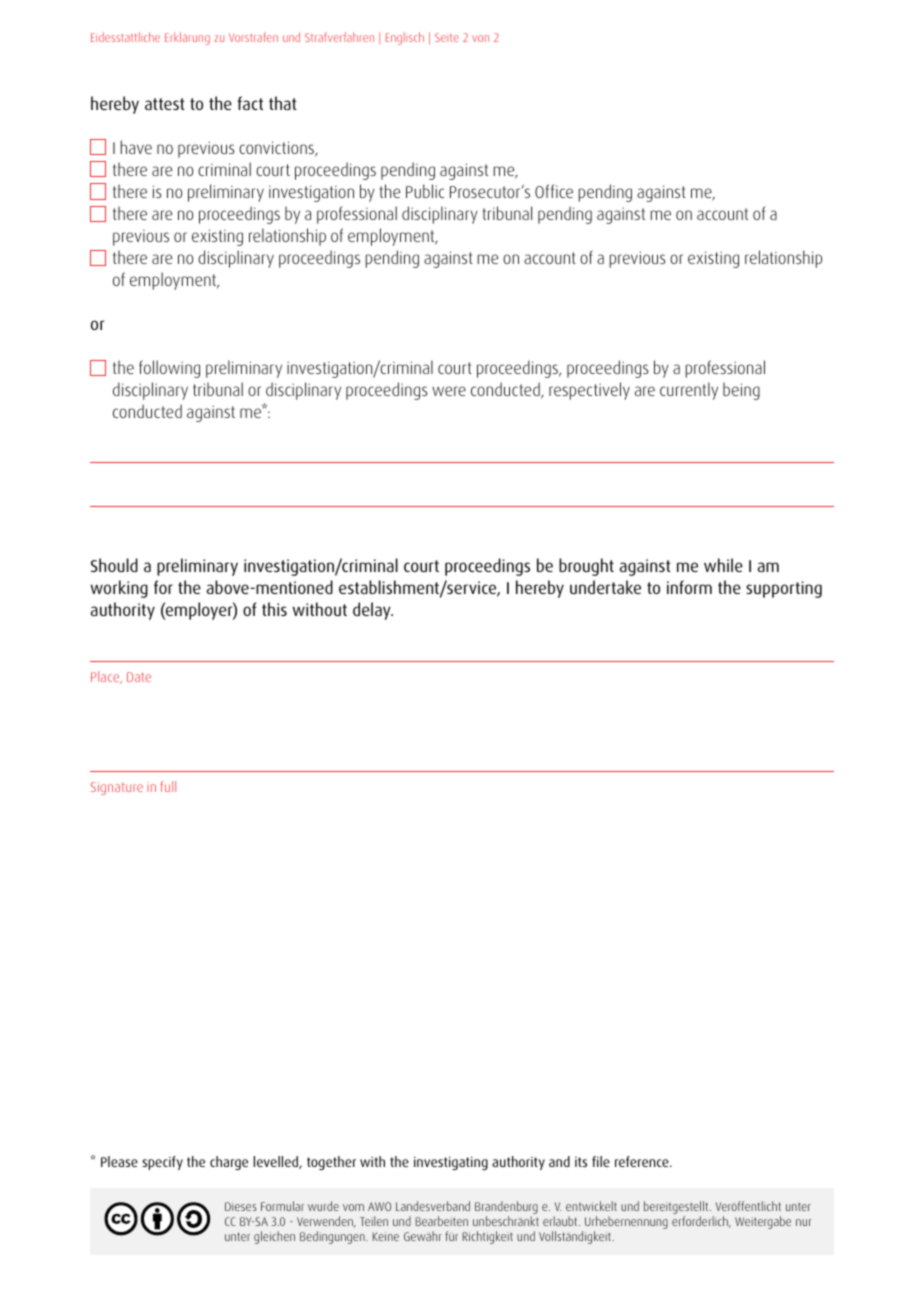  Describe the element at coordinates (165, 104) in the document. I see `attest` at that location.
